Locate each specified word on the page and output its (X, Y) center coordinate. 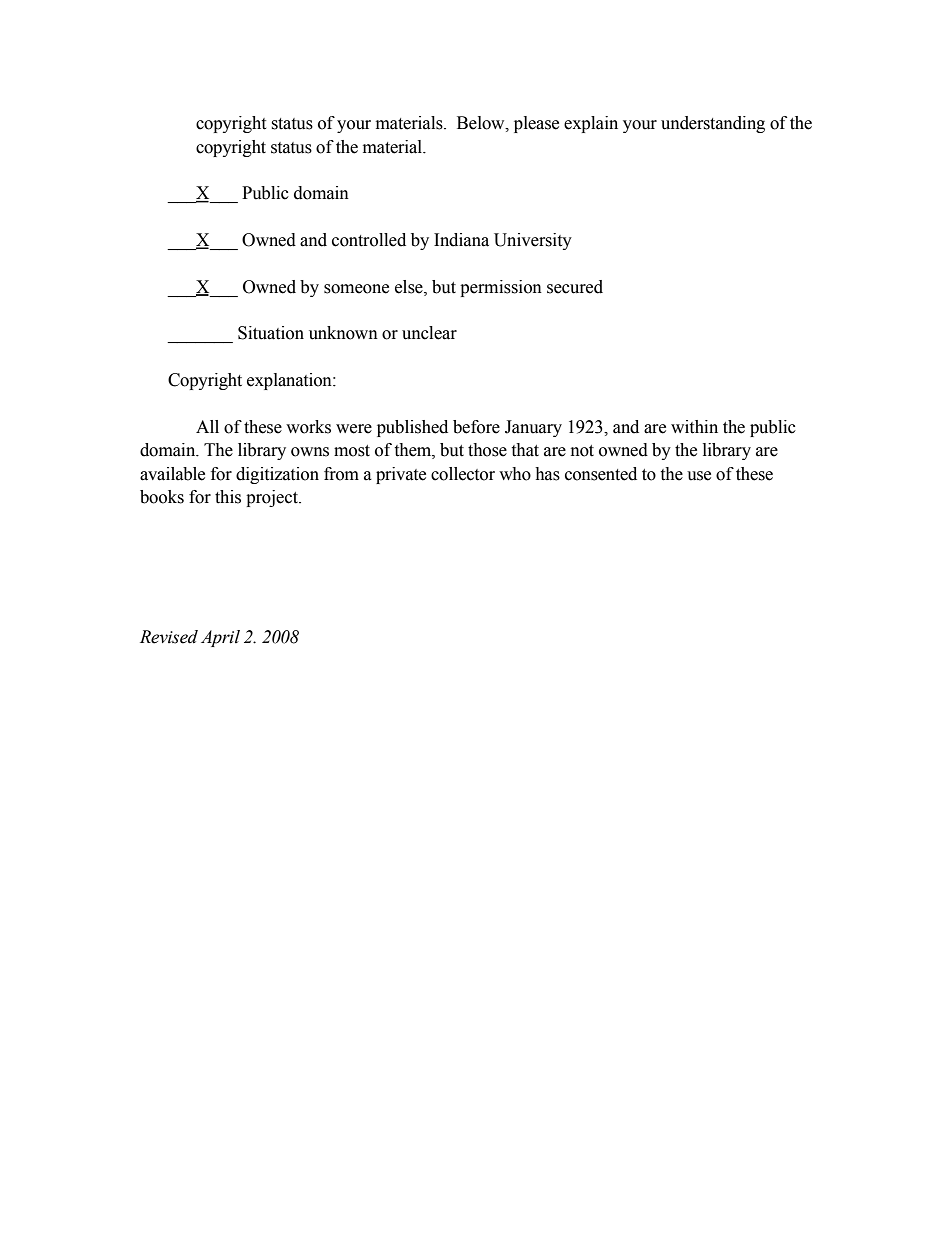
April (220, 638)
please (536, 124)
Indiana (461, 240)
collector (463, 474)
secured (575, 287)
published (412, 428)
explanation (290, 381)
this (228, 497)
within (694, 427)
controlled (369, 240)
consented (601, 474)
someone (356, 289)
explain (591, 124)
